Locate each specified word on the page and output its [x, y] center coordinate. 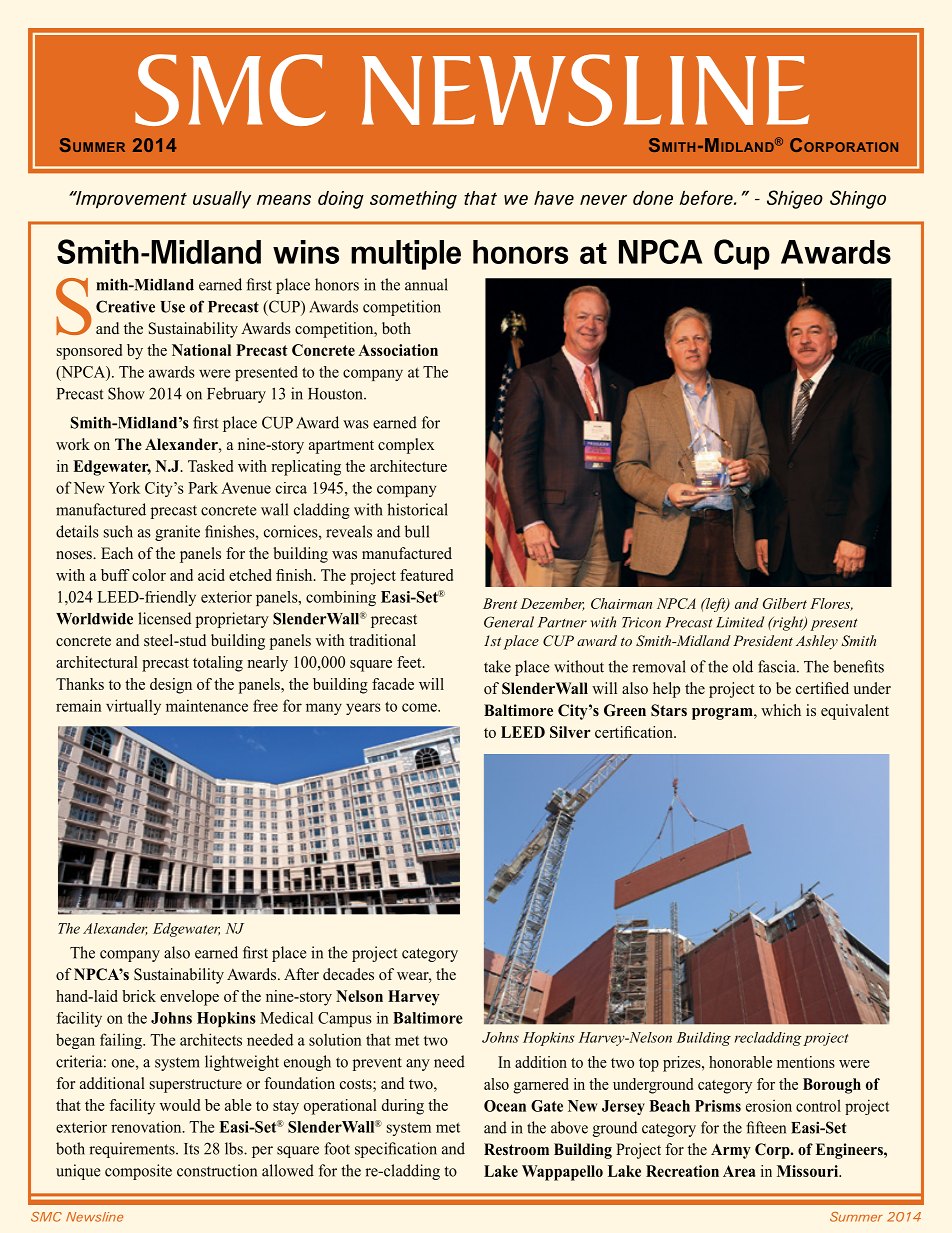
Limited [740, 622]
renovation [147, 1127]
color [149, 575]
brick [139, 996]
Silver [570, 732]
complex [406, 446]
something [413, 200]
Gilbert [785, 603]
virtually [133, 707]
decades [348, 974]
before [707, 197]
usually [222, 200]
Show [126, 393]
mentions [806, 1062]
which [781, 710]
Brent [500, 603]
